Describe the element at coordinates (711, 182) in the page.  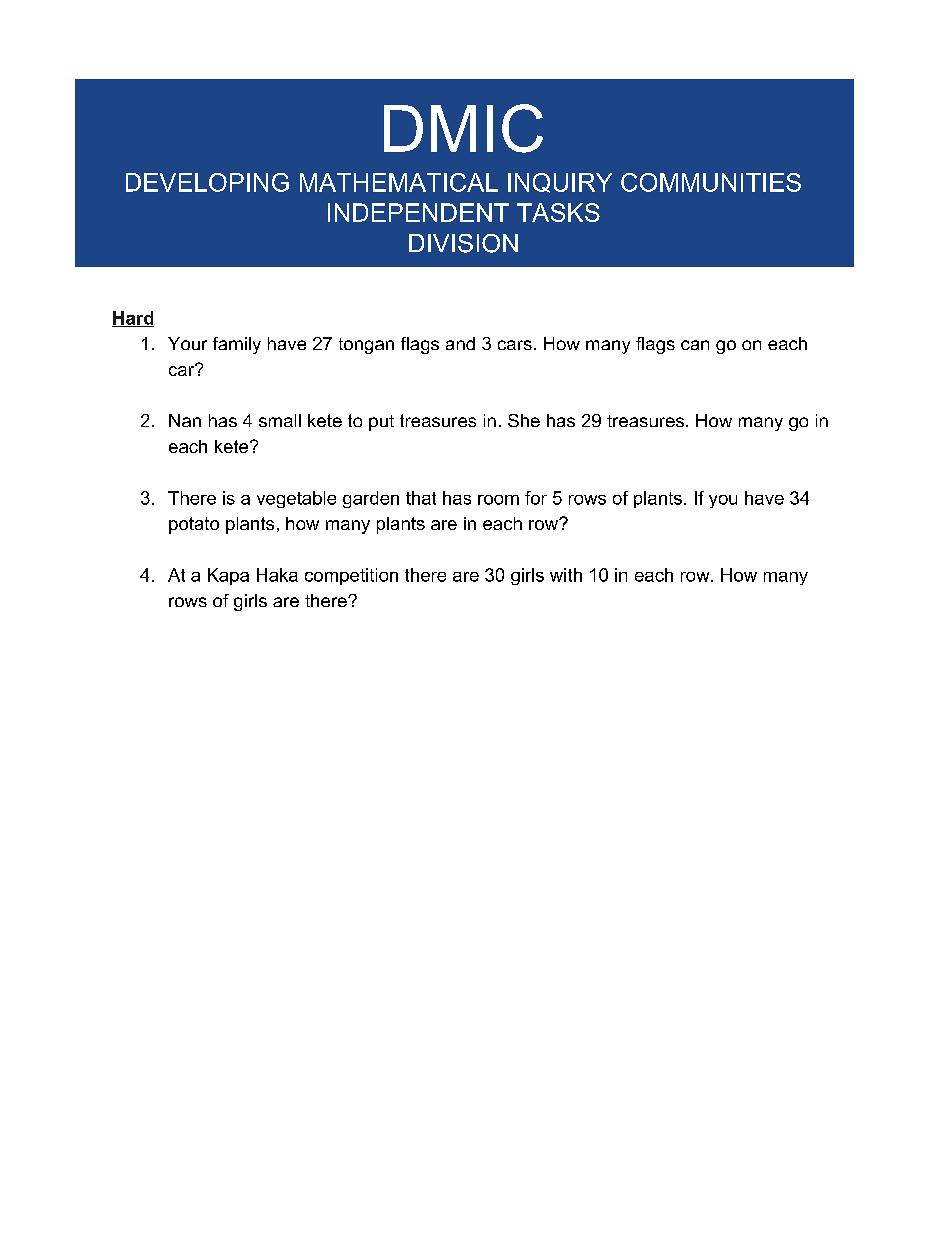
I see `COMMUNITIES` at that location.
